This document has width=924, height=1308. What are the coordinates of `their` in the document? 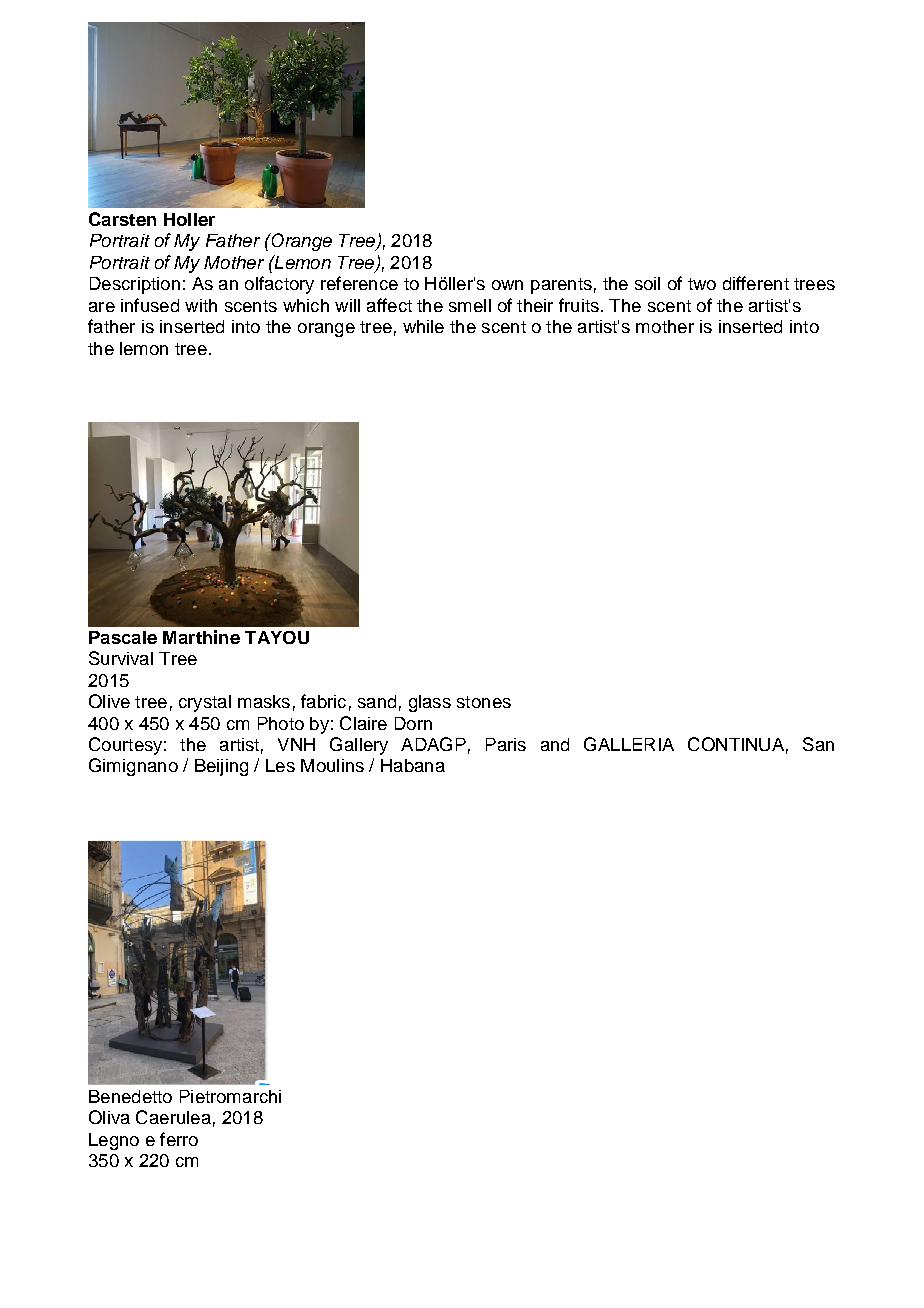 It's located at (535, 305).
